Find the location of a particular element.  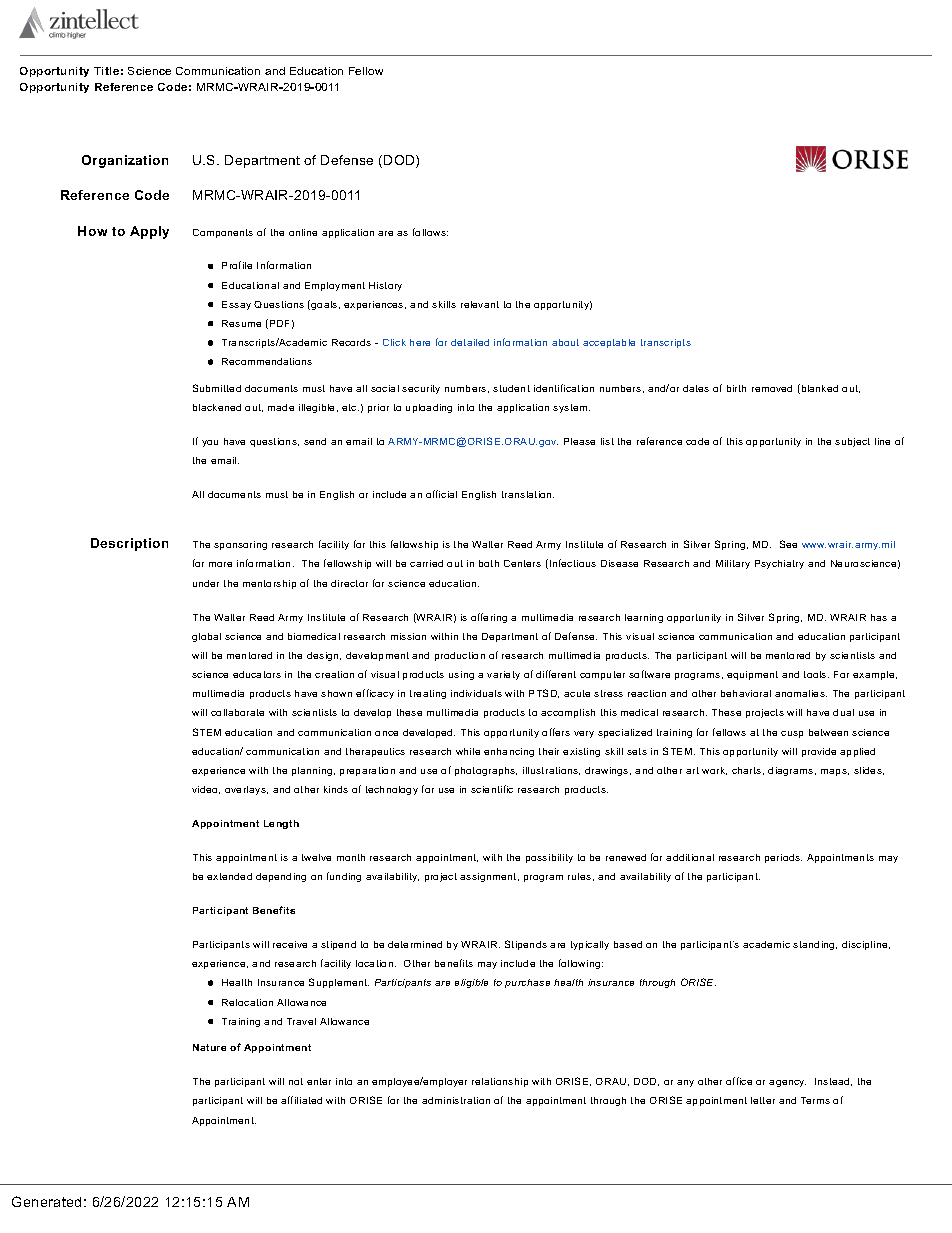

See is located at coordinates (788, 544).
